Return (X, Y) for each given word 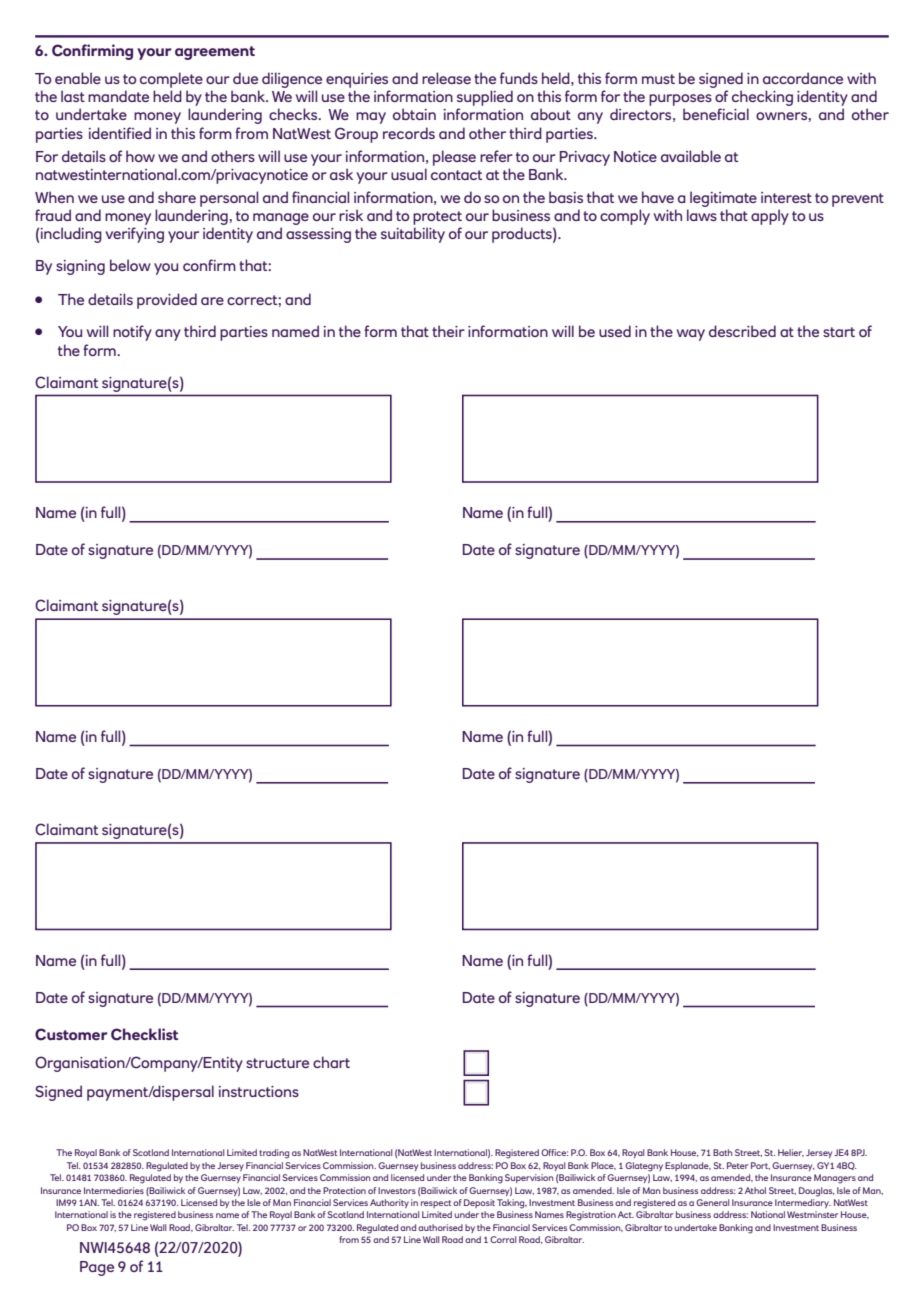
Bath (723, 1152)
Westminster (812, 1214)
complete (171, 80)
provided (167, 301)
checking (762, 98)
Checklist (144, 1034)
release (446, 78)
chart (331, 1062)
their (448, 331)
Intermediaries (114, 1190)
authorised (440, 1227)
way (691, 335)
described (742, 331)
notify (132, 333)
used (615, 331)
